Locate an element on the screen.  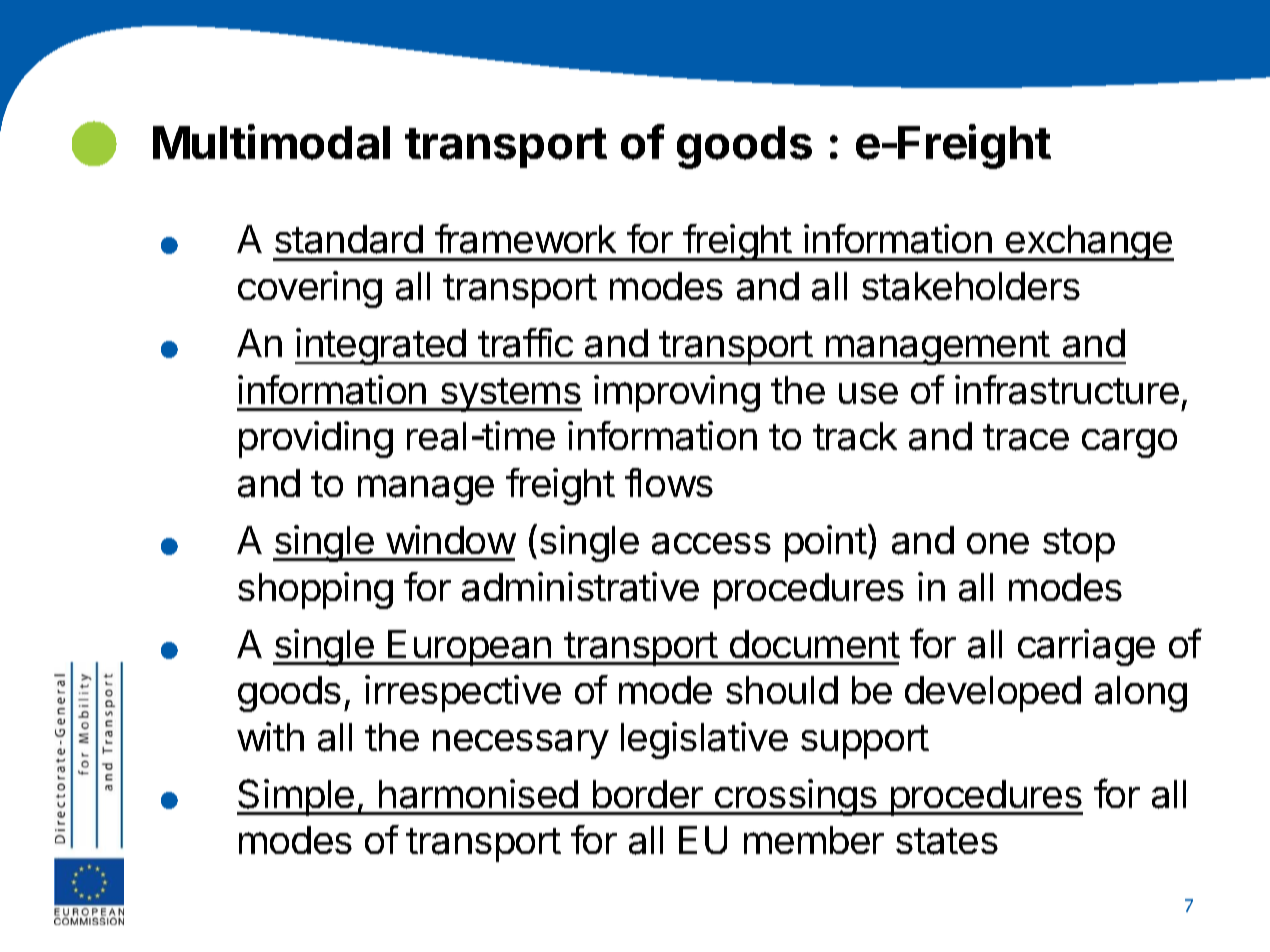
framework is located at coordinates (525, 239).
